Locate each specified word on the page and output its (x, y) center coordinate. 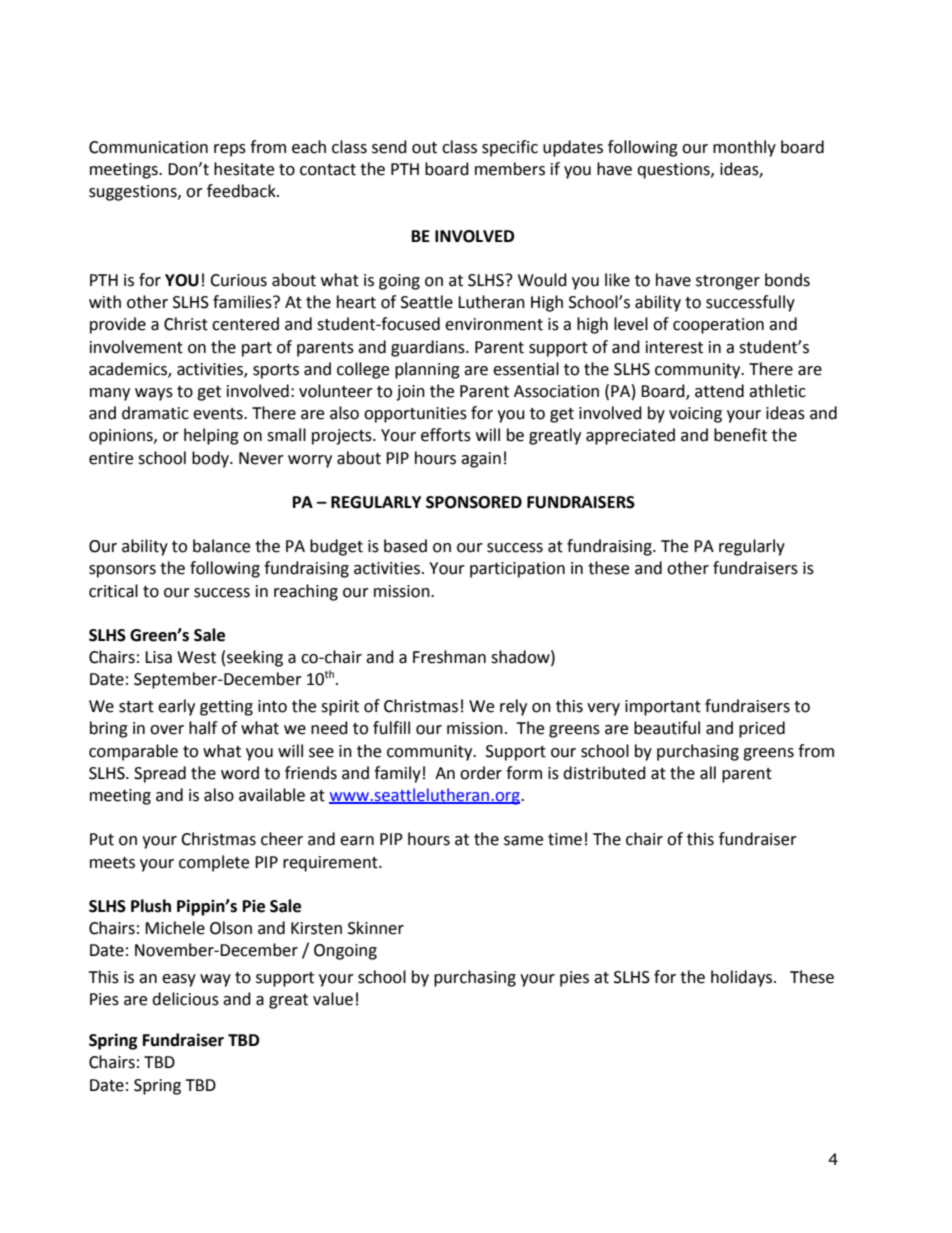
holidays (741, 978)
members (510, 169)
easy (179, 980)
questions (674, 171)
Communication (148, 147)
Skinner (376, 928)
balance (221, 546)
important (663, 708)
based (405, 546)
